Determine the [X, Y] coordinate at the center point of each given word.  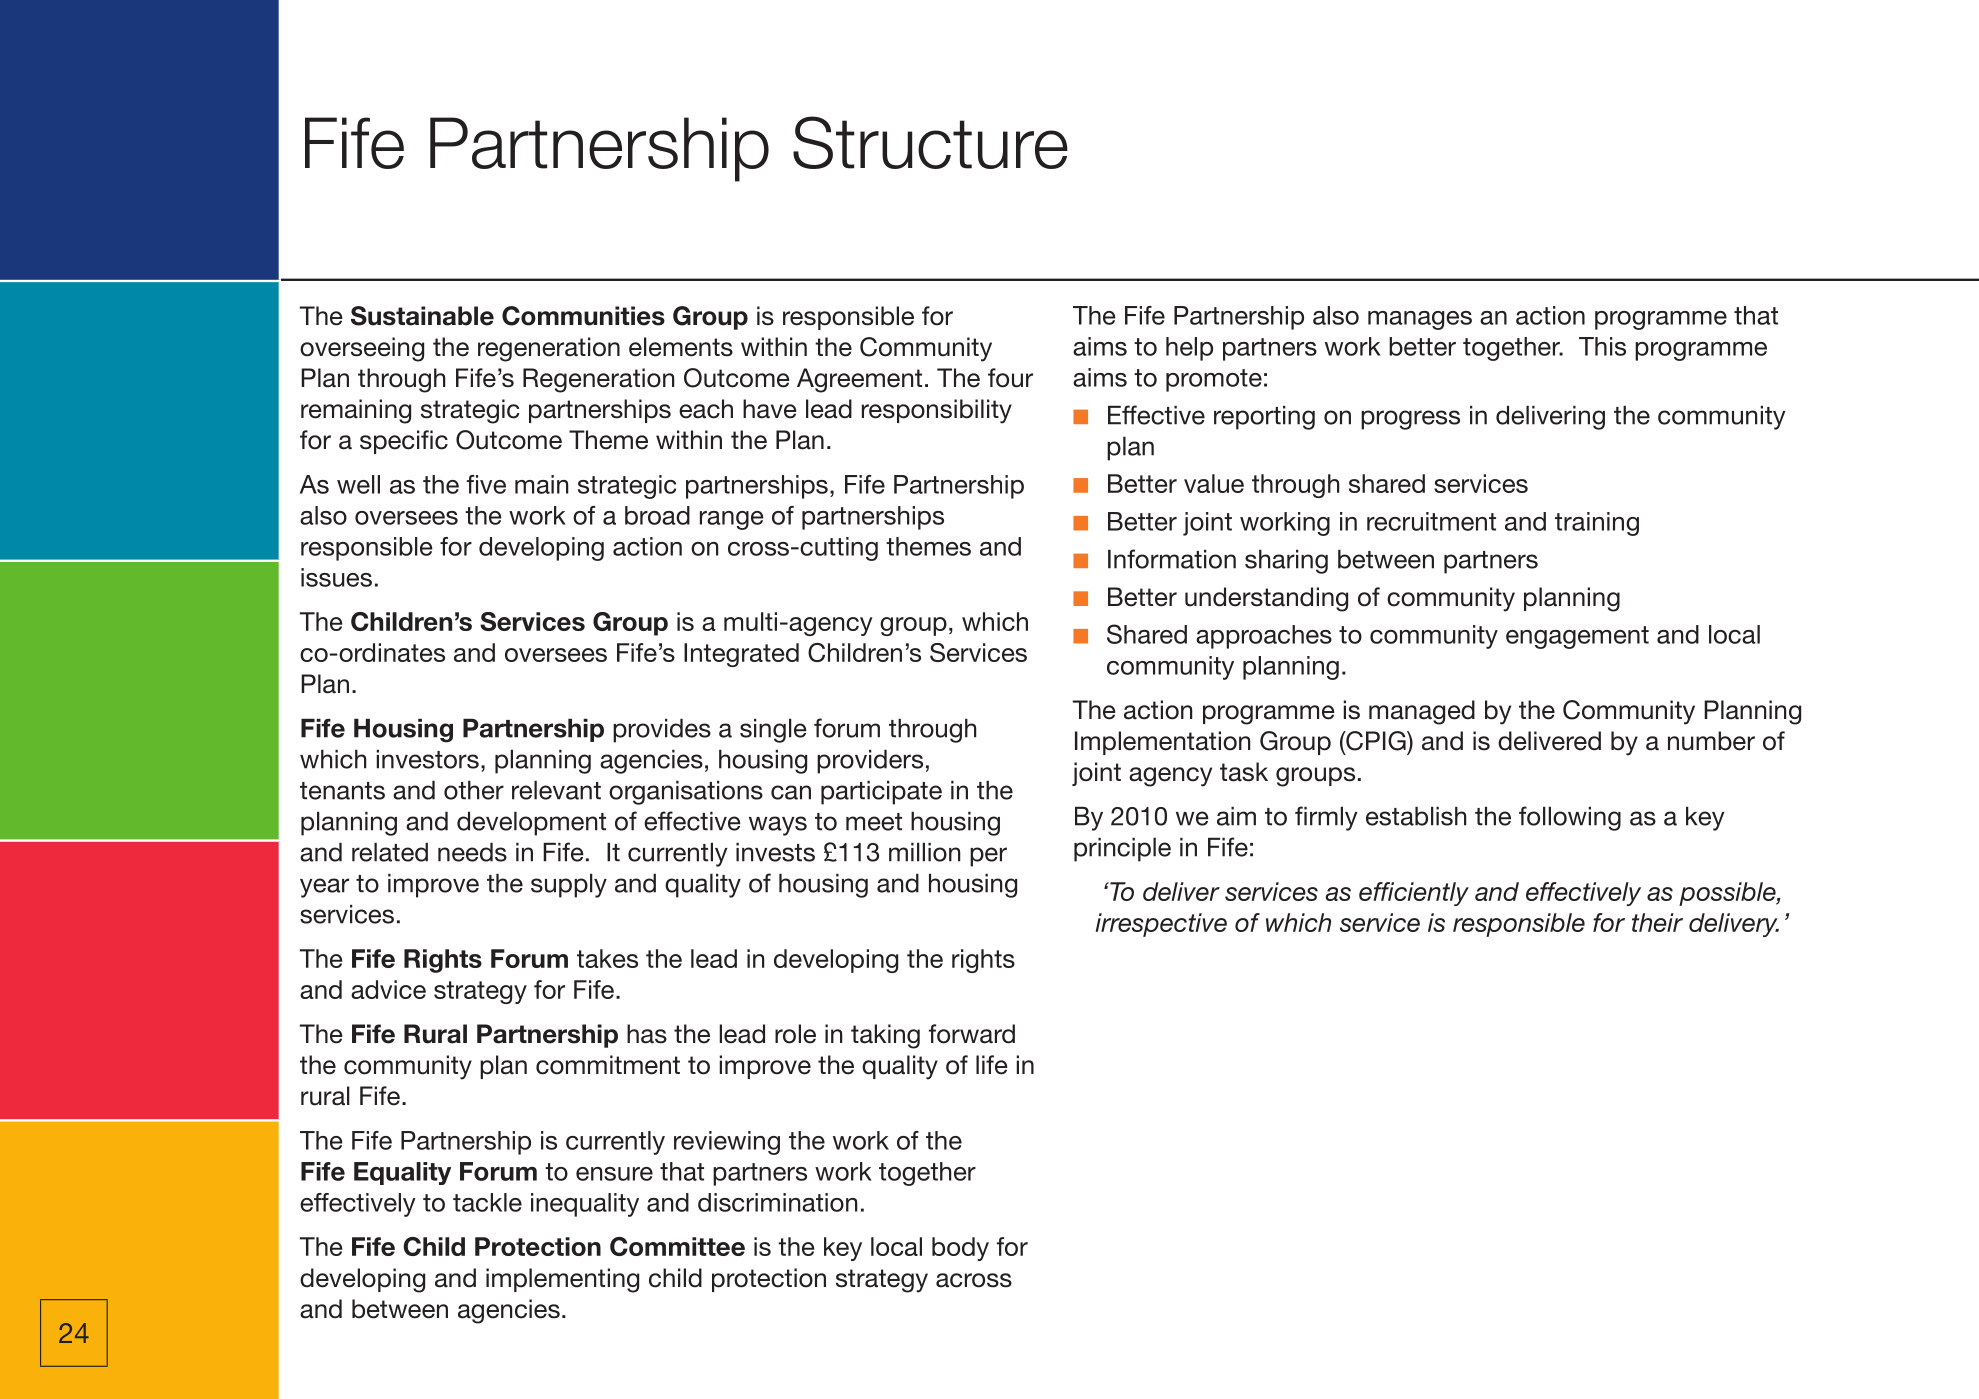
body [960, 1249]
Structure [930, 142]
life [992, 1065]
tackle [487, 1202]
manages [1420, 320]
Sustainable [422, 316]
